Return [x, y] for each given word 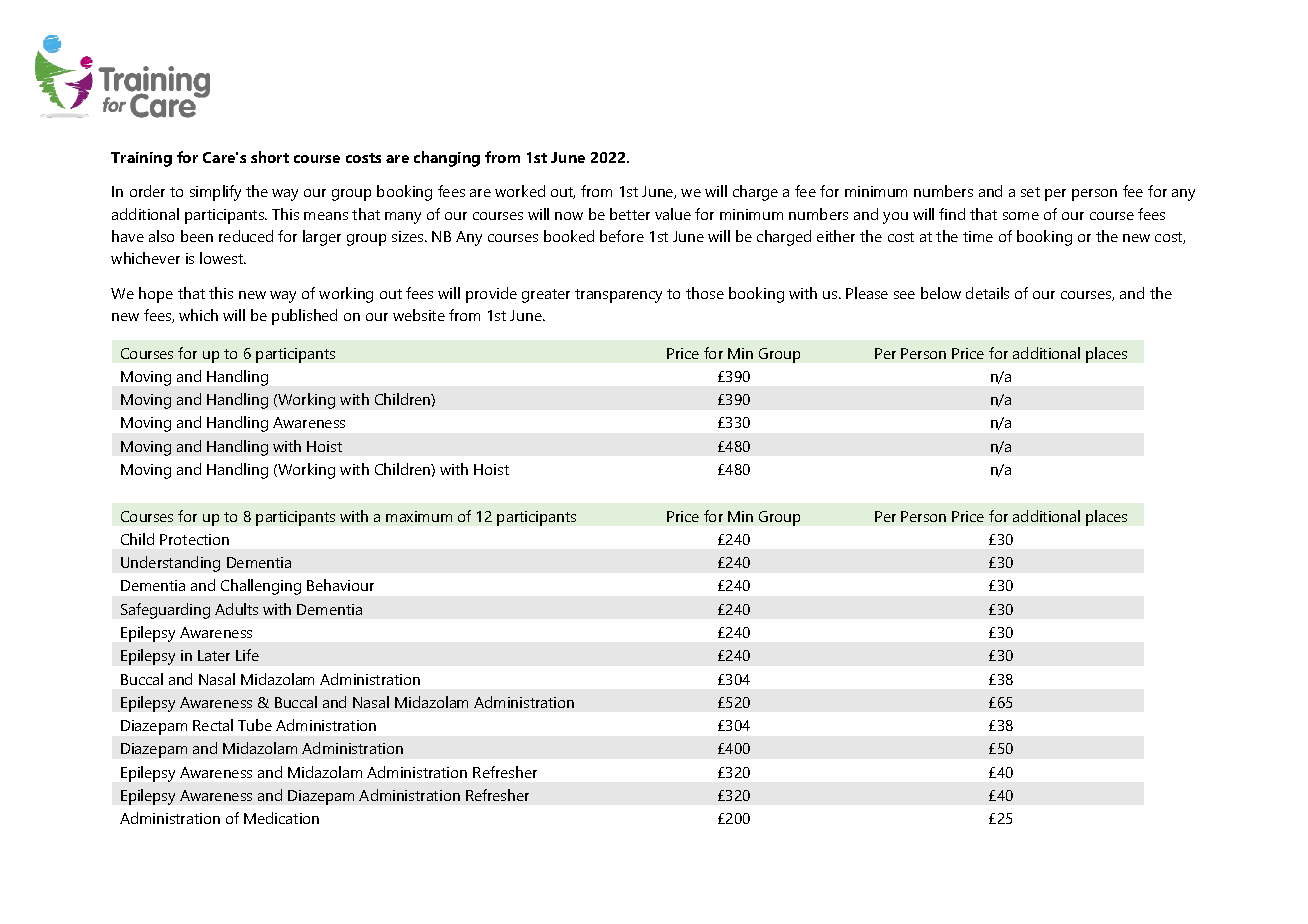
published [304, 317]
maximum [419, 516]
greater [546, 296]
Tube [255, 725]
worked [520, 191]
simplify [215, 193]
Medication [281, 818]
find [952, 214]
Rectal [213, 725]
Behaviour [340, 585]
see [904, 295]
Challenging [261, 587]
